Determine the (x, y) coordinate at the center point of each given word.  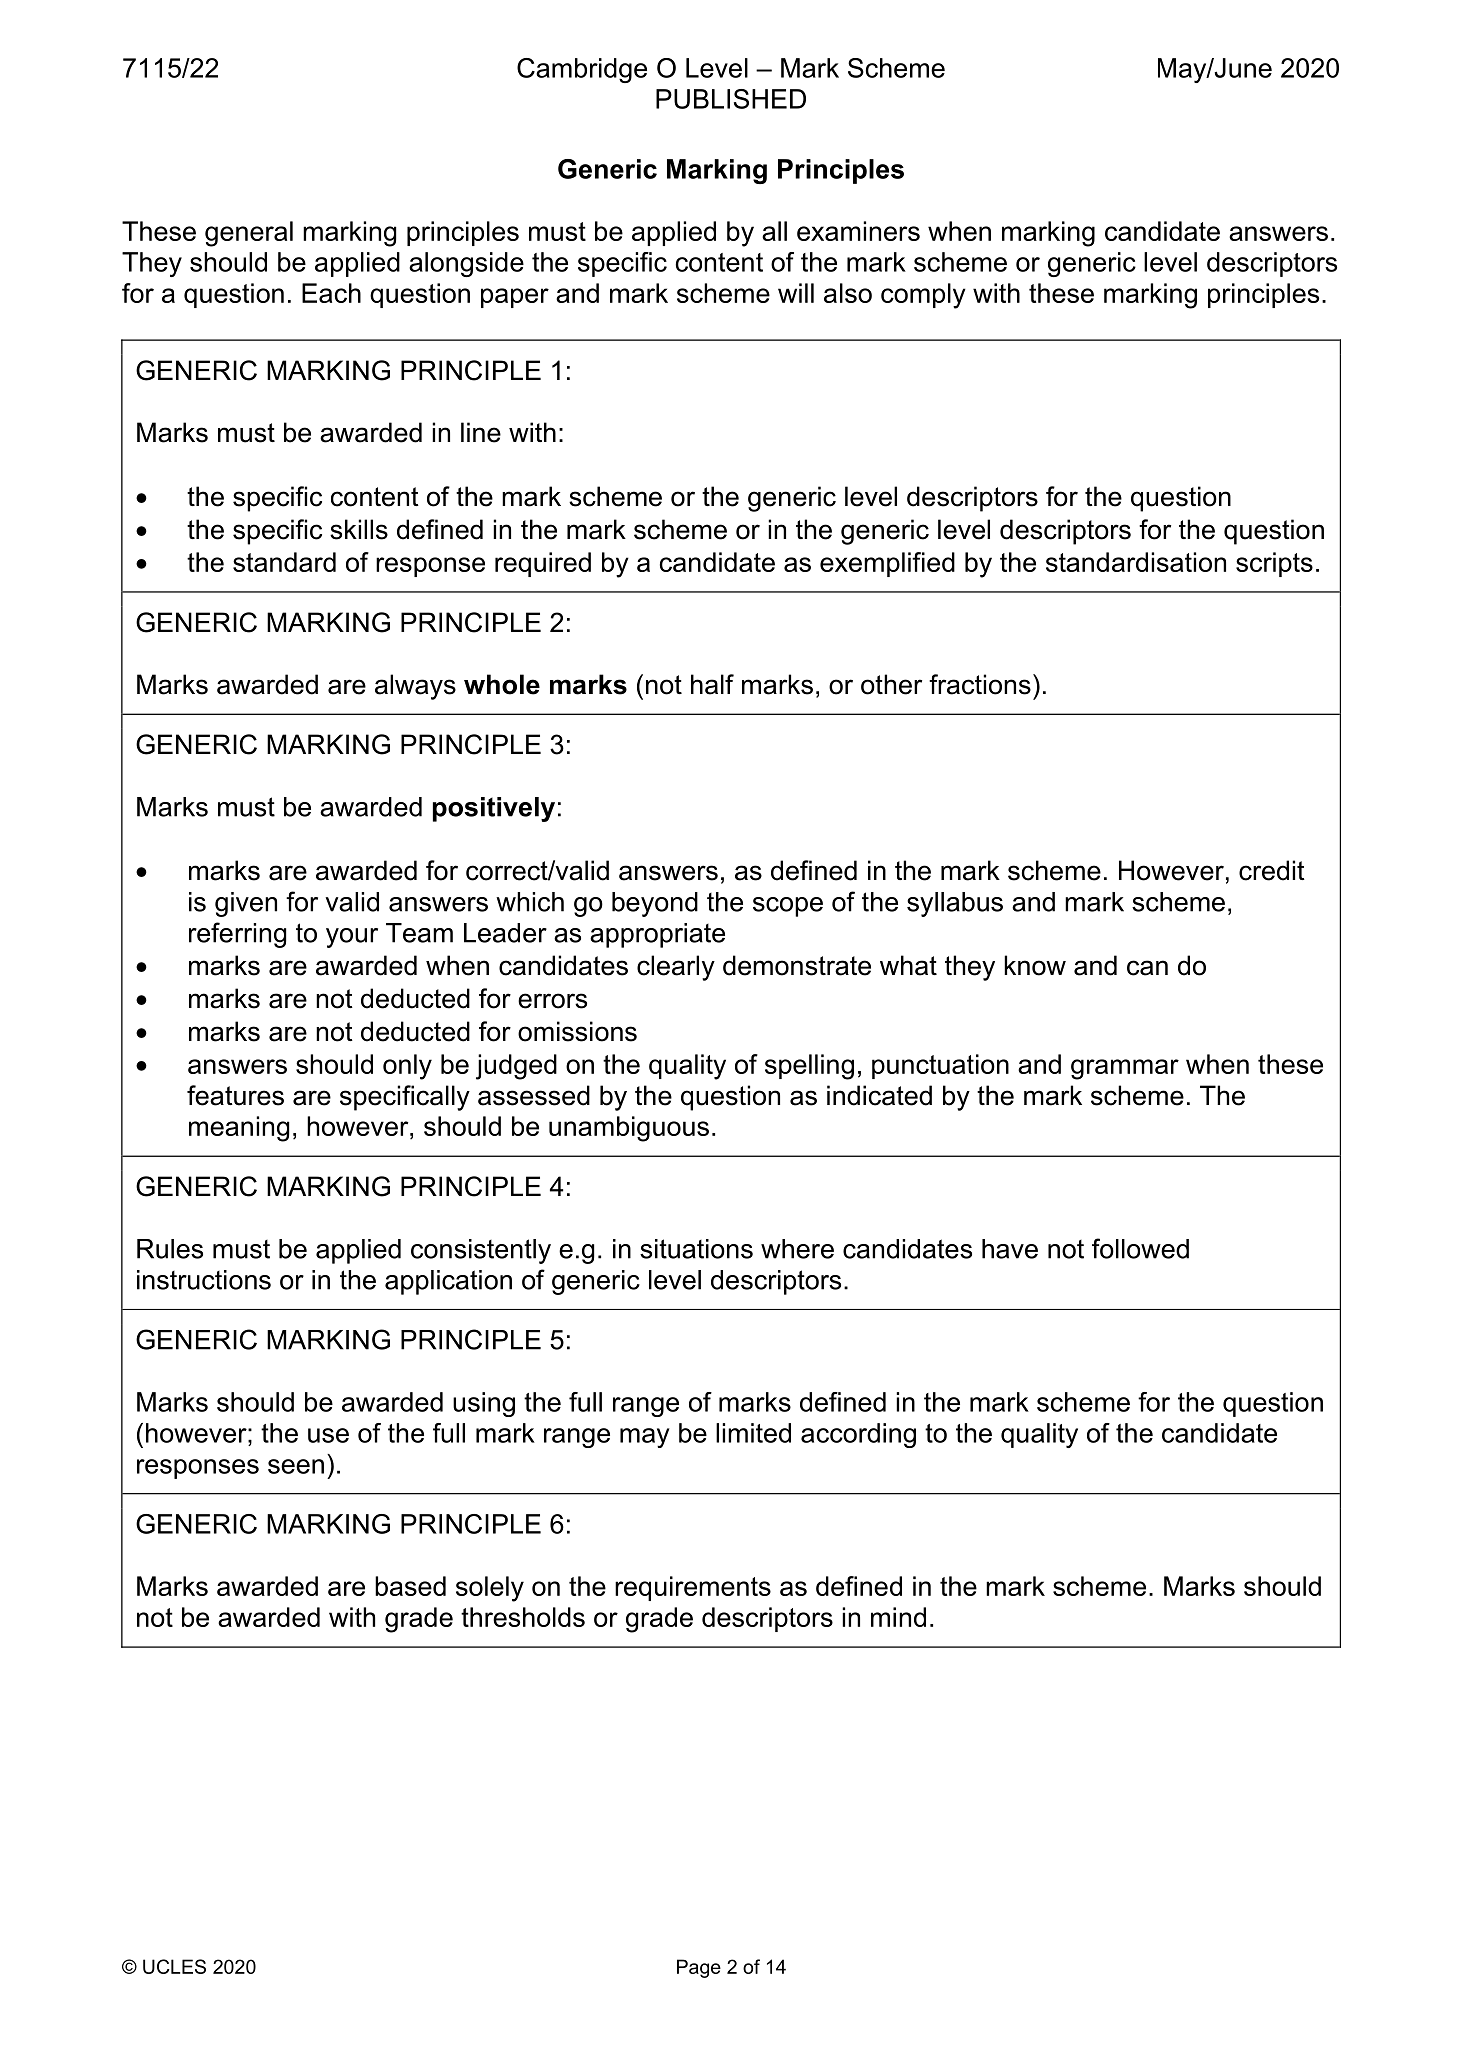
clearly (676, 968)
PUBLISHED (731, 99)
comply (923, 296)
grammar (1125, 1069)
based (410, 1586)
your (352, 938)
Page (699, 1968)
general (249, 234)
